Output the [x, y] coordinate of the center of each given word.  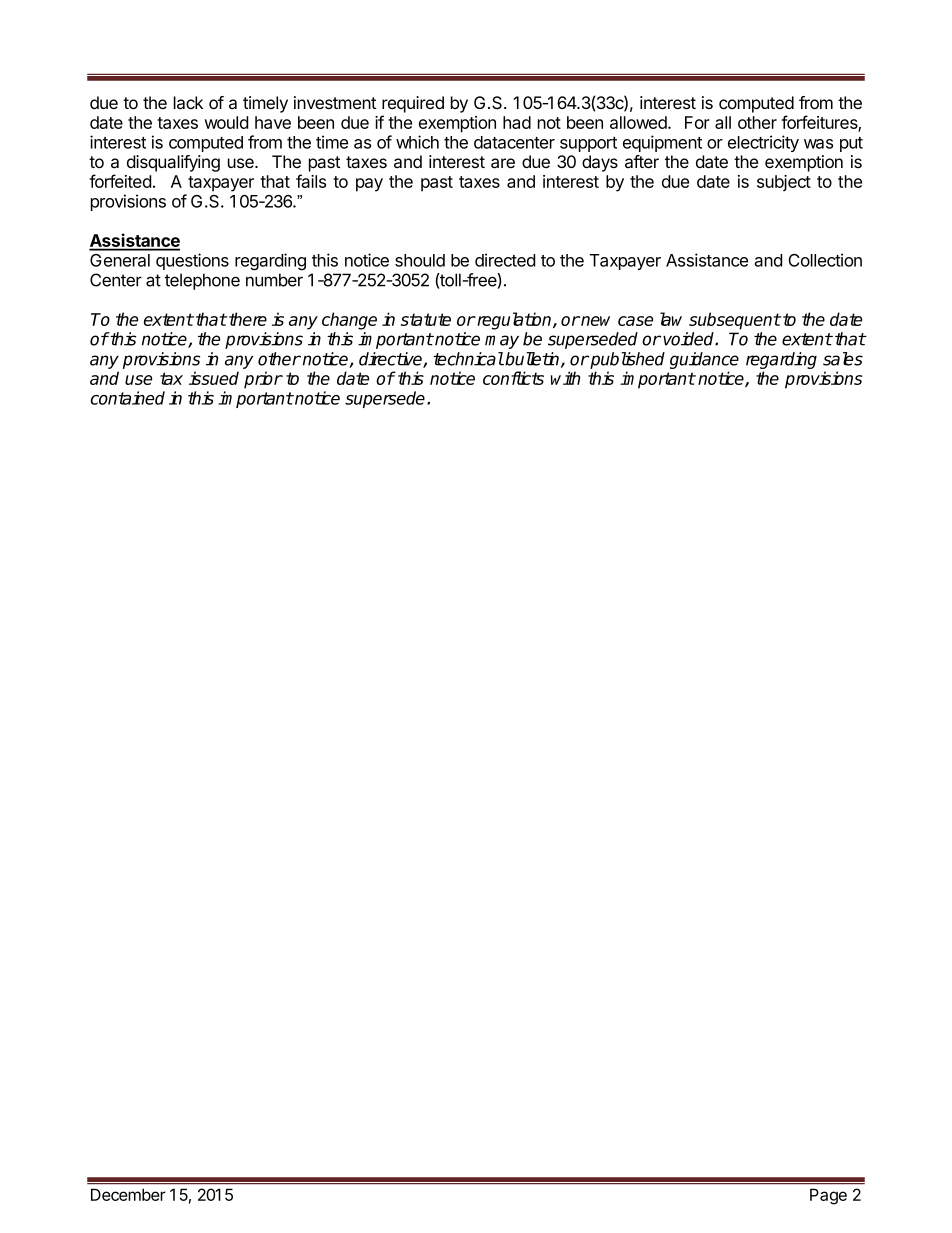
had [517, 122]
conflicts [513, 378]
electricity [763, 143]
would [226, 122]
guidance [704, 360]
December [128, 1194]
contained [128, 398]
